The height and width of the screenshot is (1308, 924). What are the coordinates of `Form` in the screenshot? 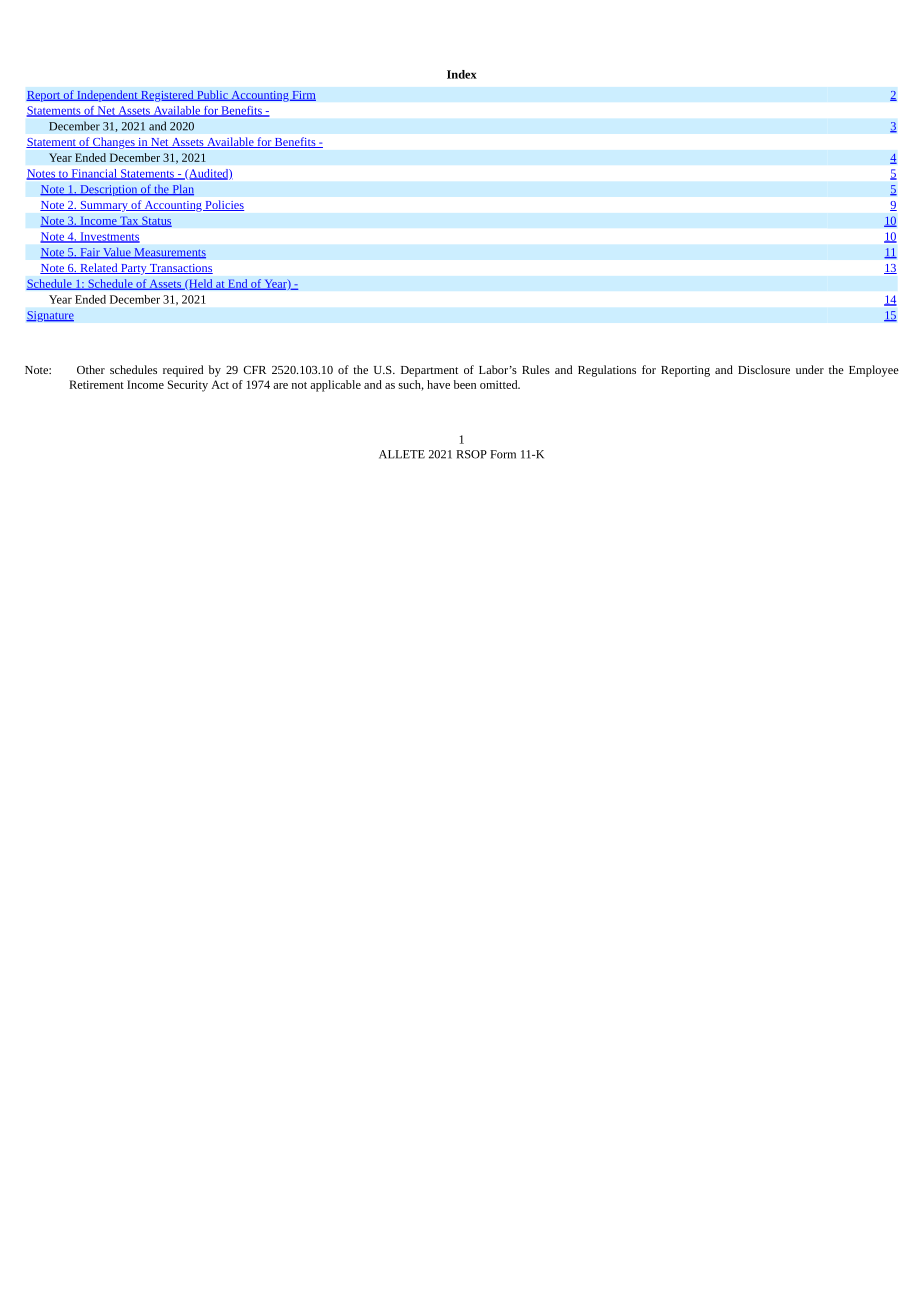 It's located at (503, 454).
